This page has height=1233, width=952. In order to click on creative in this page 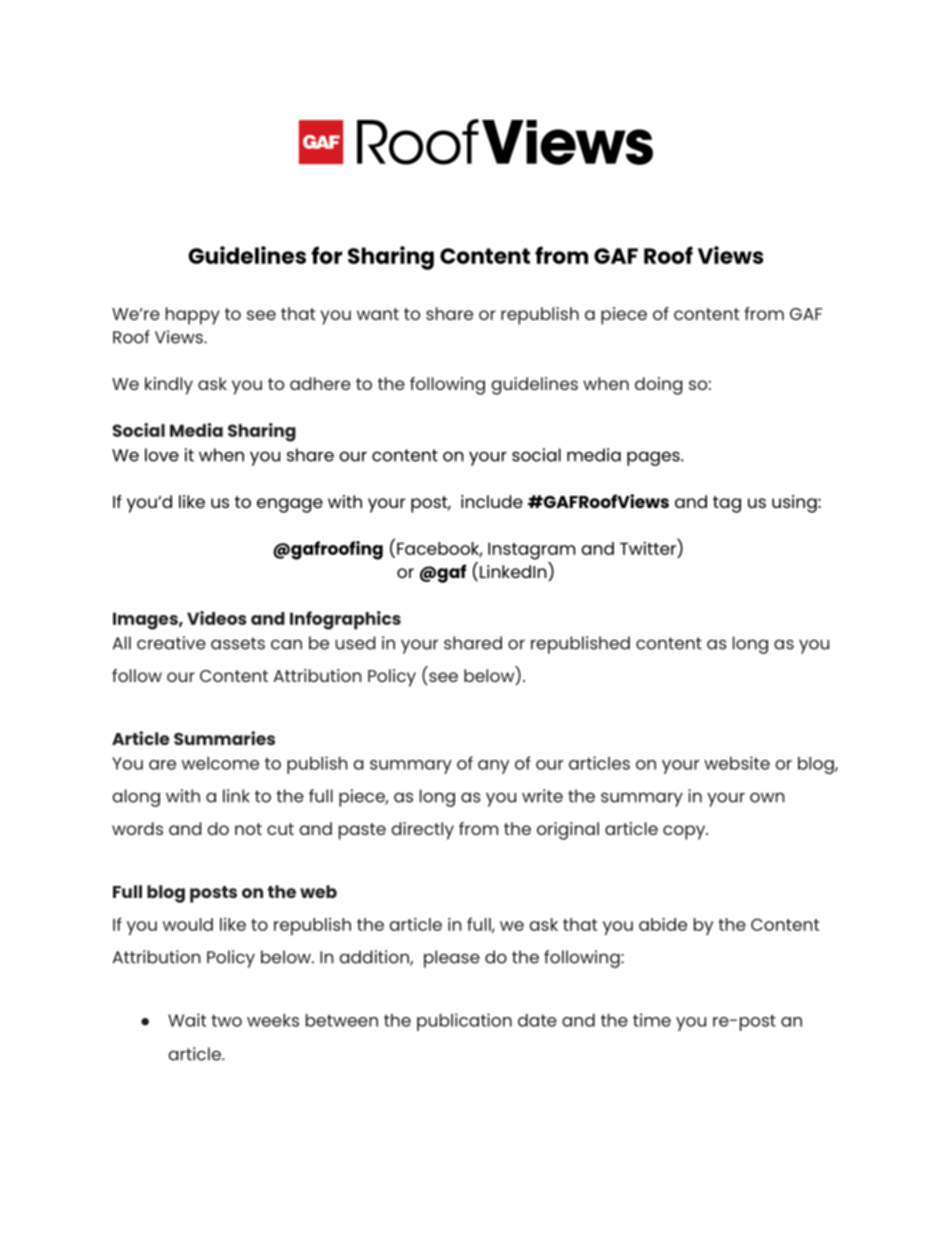, I will do `click(171, 643)`.
